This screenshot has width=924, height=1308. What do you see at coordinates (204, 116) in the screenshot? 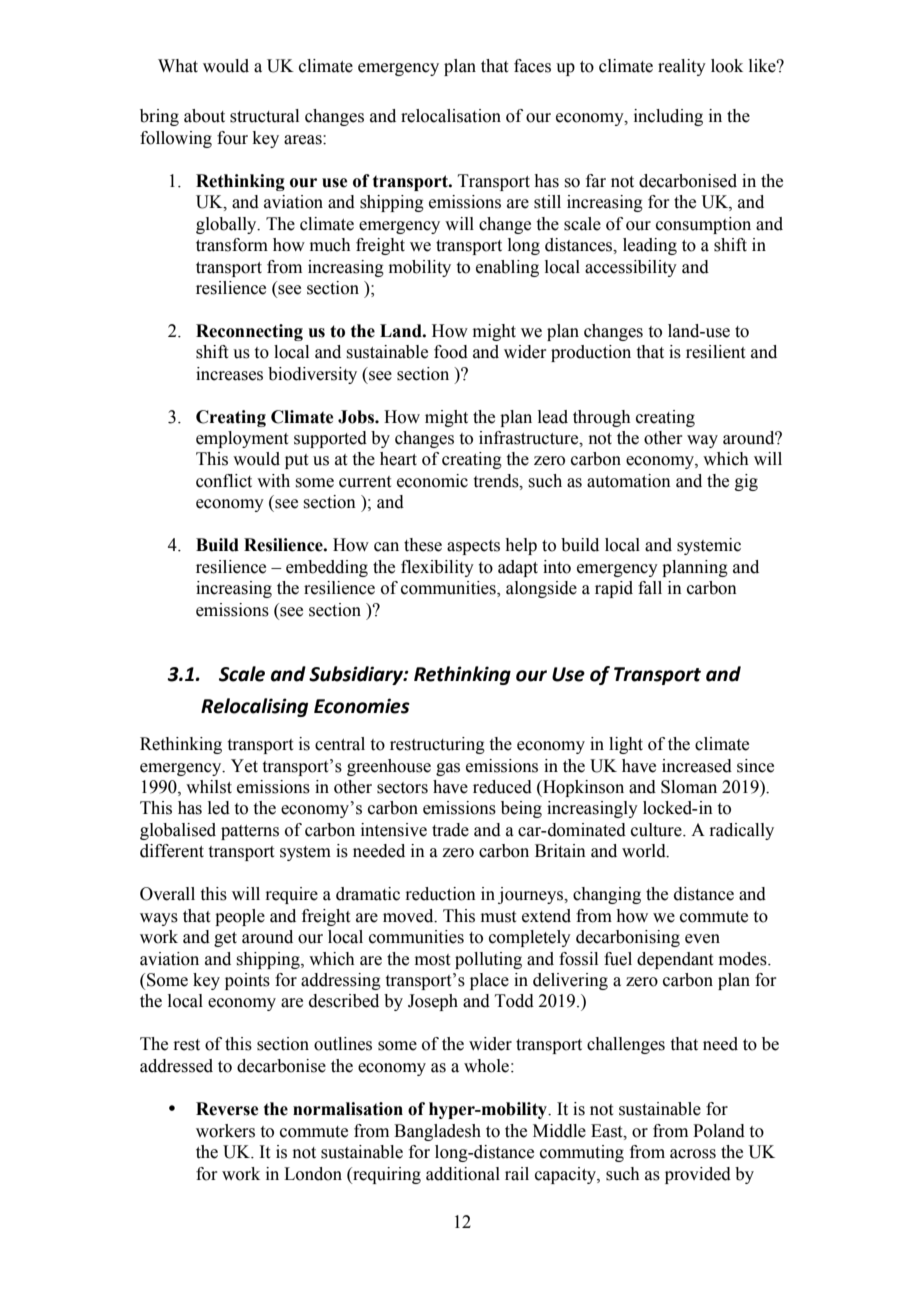
I see `about` at bounding box center [204, 116].
